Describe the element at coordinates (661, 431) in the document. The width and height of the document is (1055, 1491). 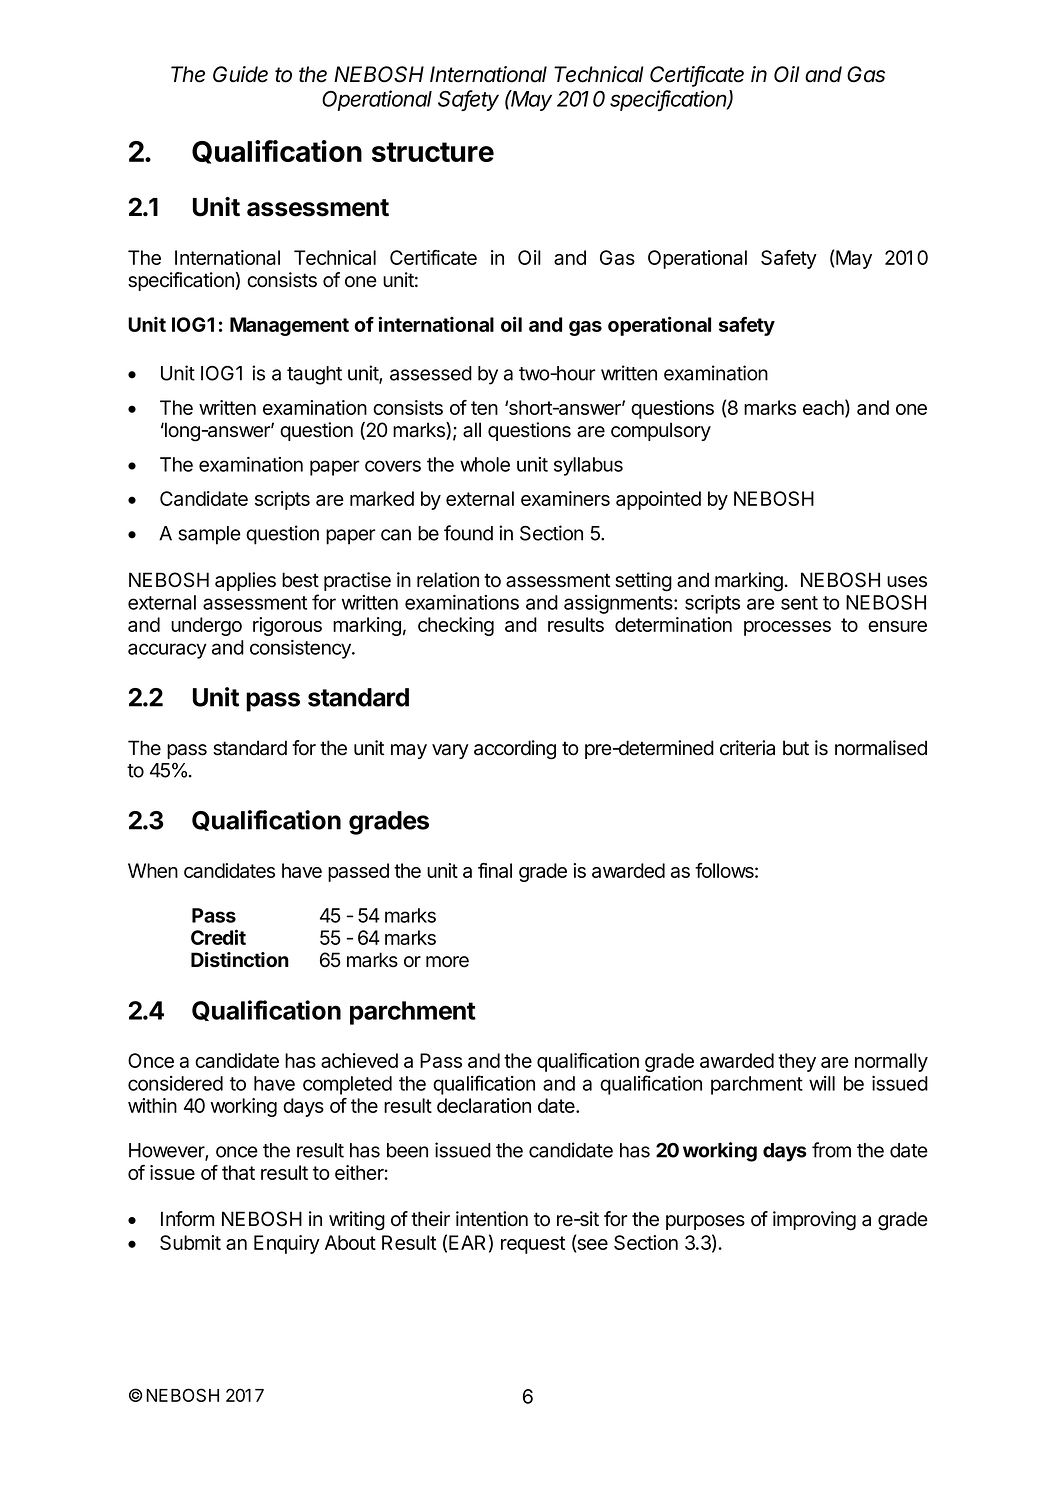
I see `compulsory` at that location.
